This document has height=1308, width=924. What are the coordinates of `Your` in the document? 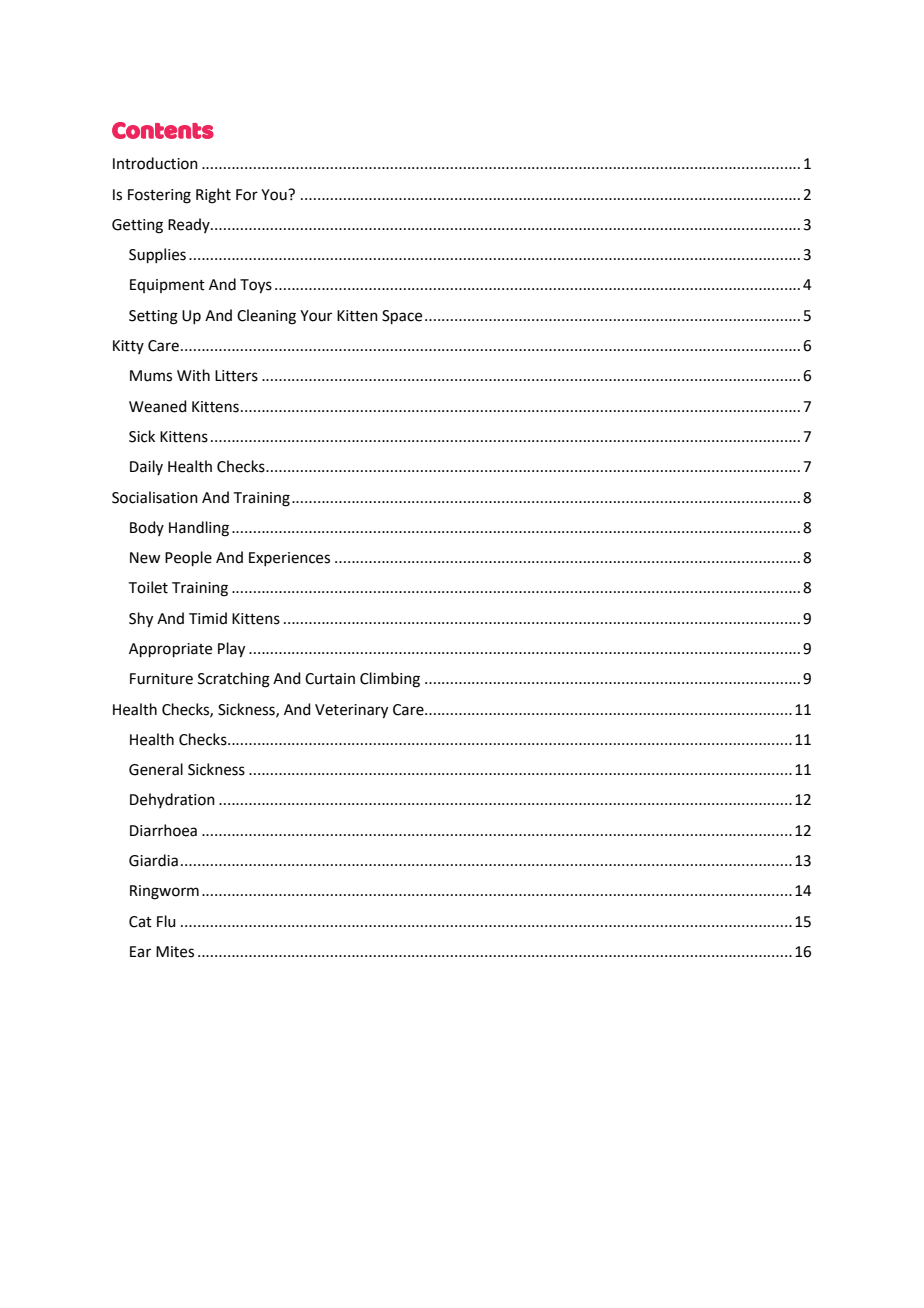 It's located at (316, 316).
